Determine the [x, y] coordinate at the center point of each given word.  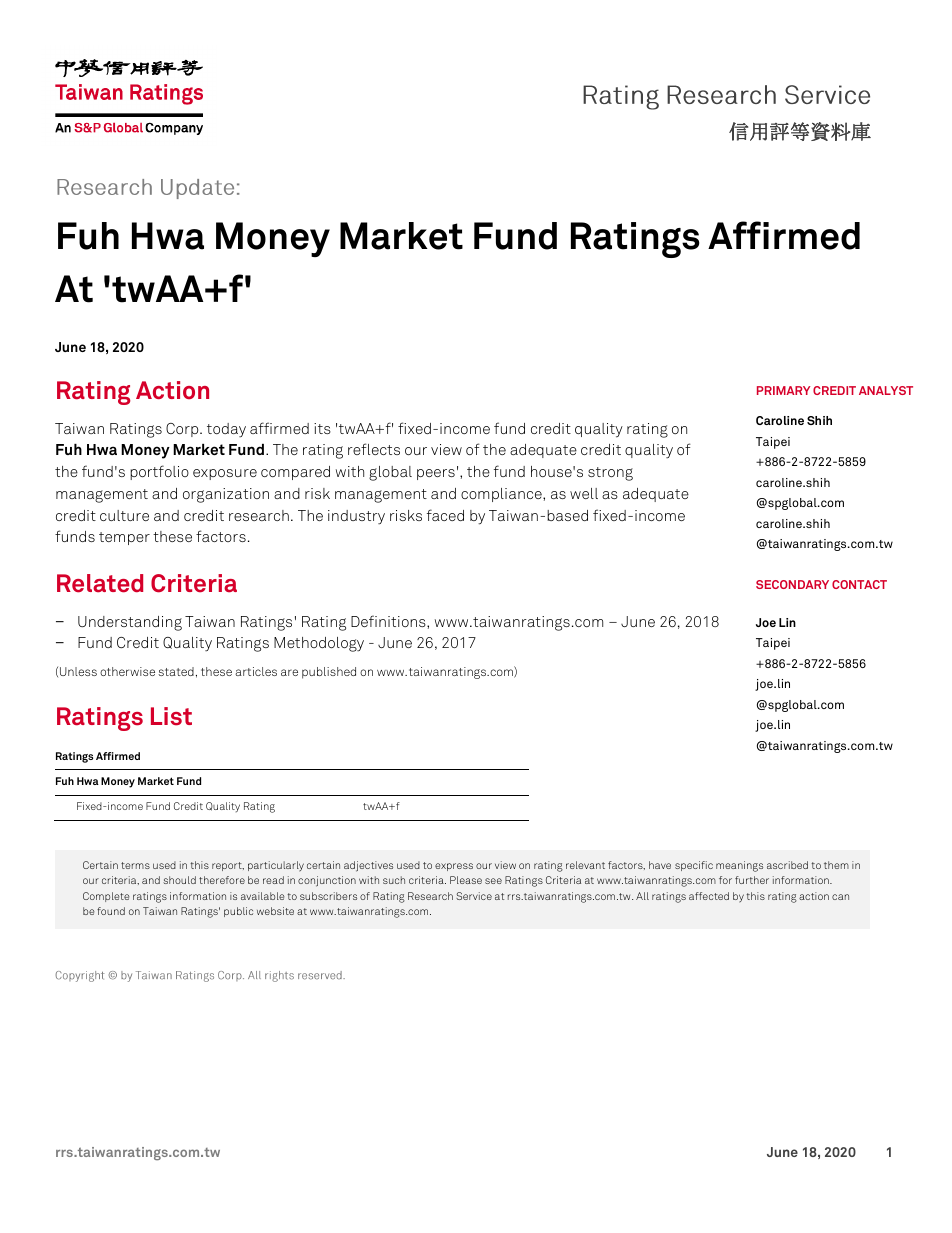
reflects [374, 449]
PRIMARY [783, 390]
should [179, 880]
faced [445, 515]
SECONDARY [792, 584]
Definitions [389, 621]
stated [176, 671]
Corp [183, 430]
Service [474, 896]
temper [124, 538]
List [171, 716]
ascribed [787, 865]
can [840, 897]
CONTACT [859, 584]
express [454, 867]
